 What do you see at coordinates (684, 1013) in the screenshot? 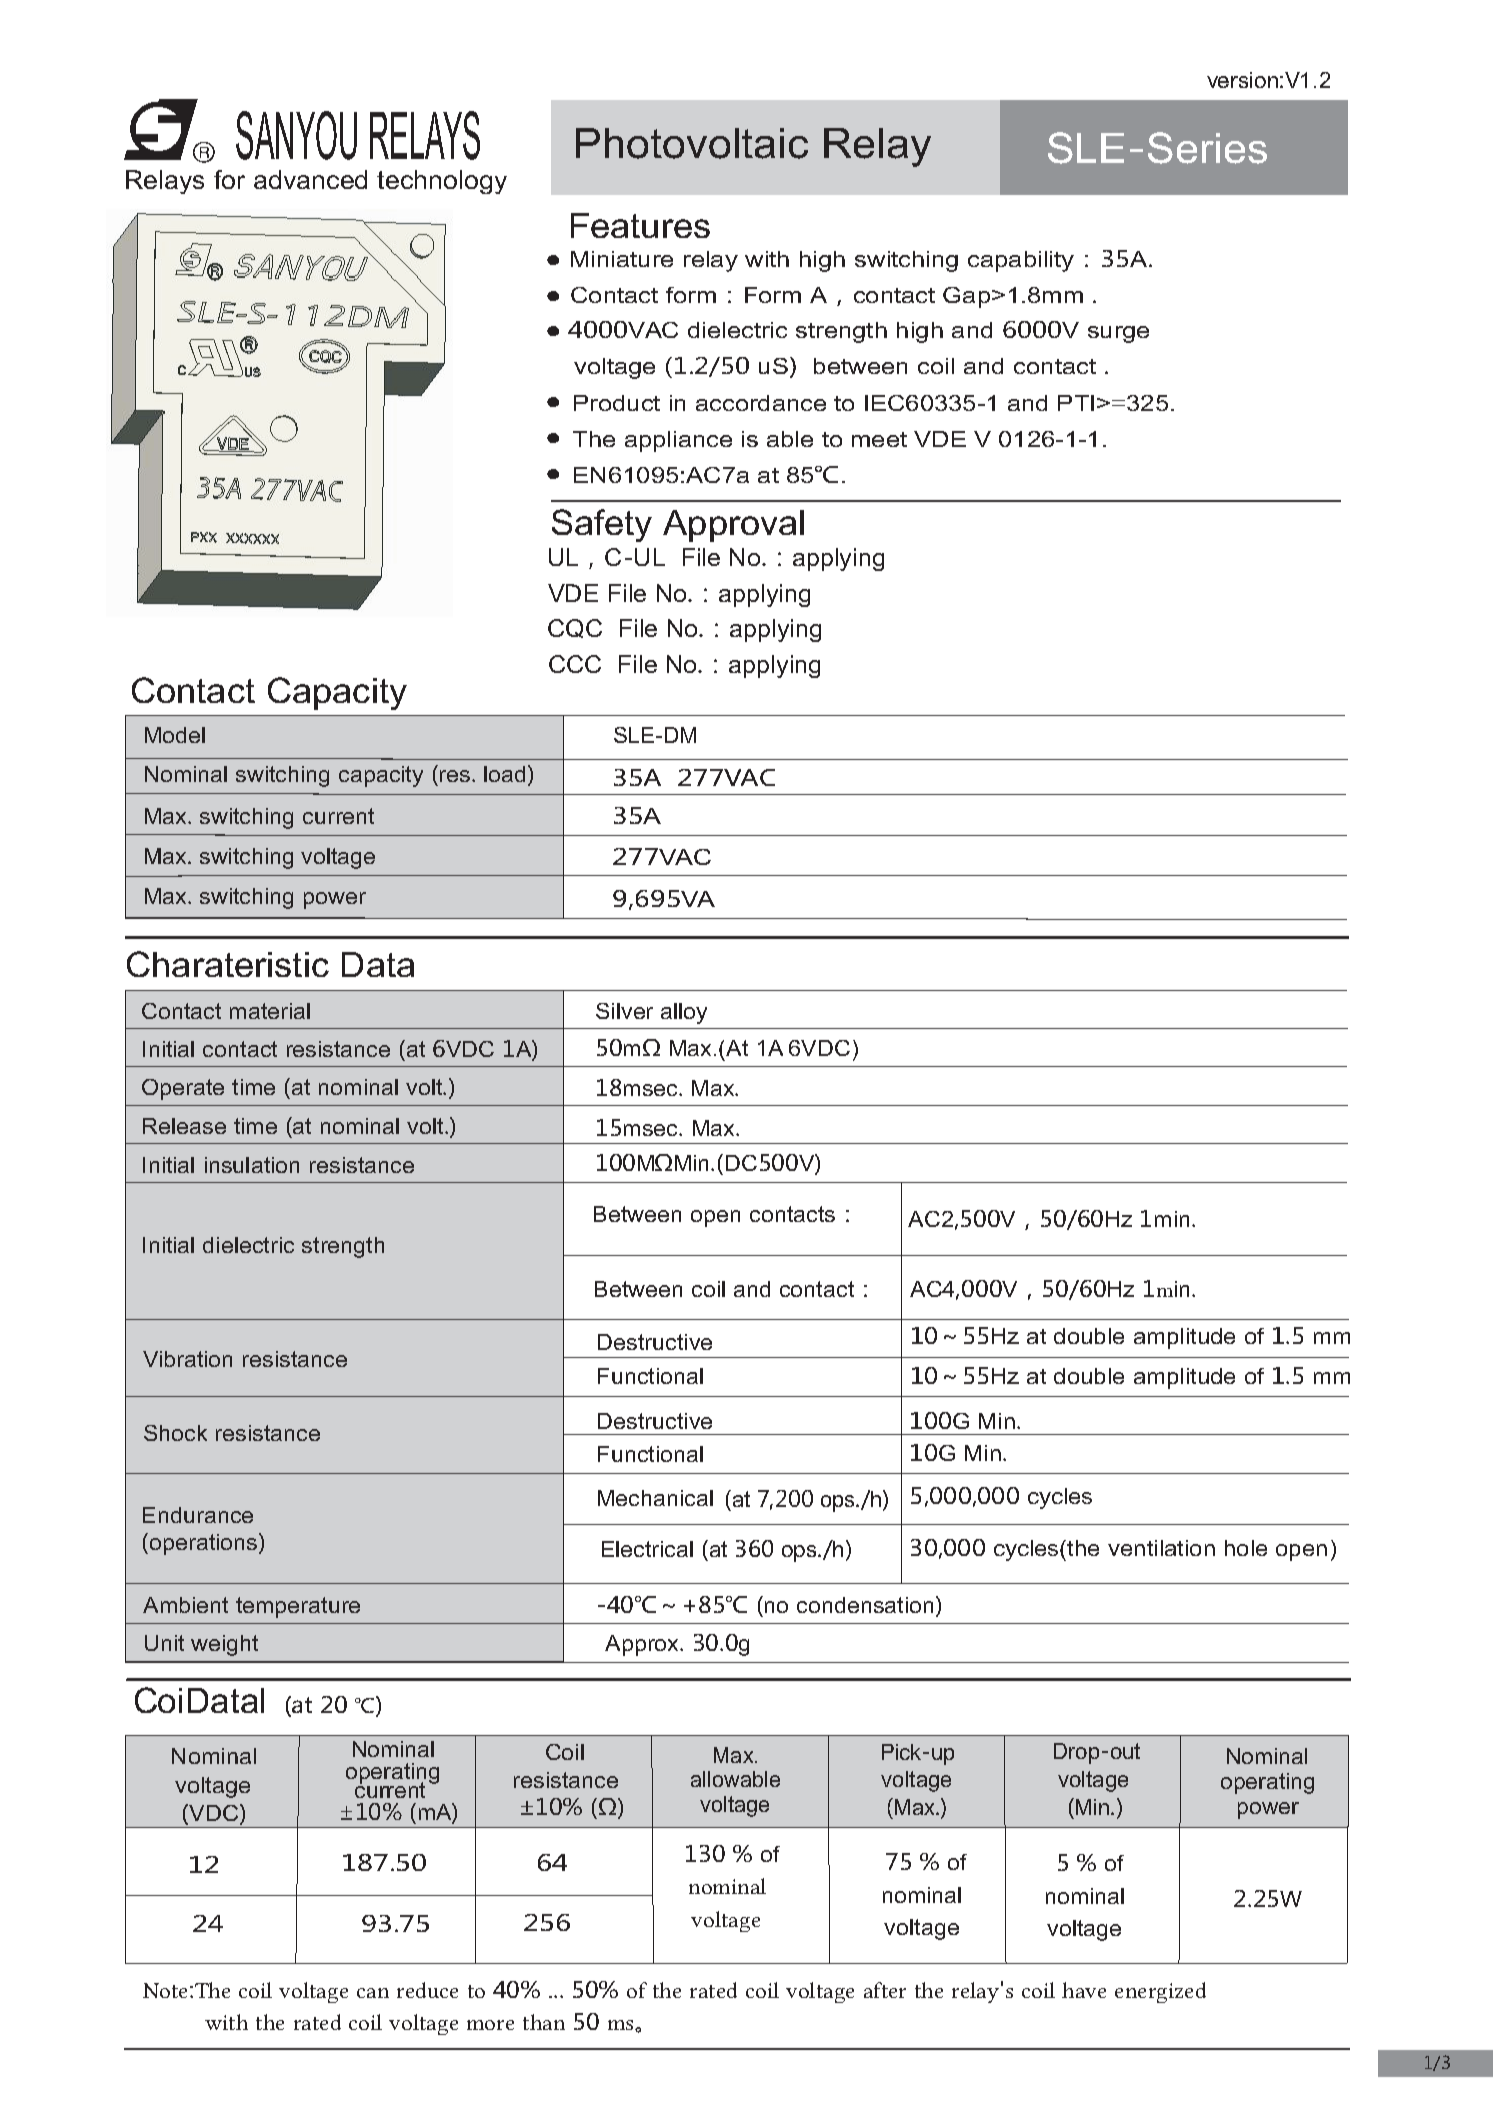
I see `alloy` at bounding box center [684, 1013].
